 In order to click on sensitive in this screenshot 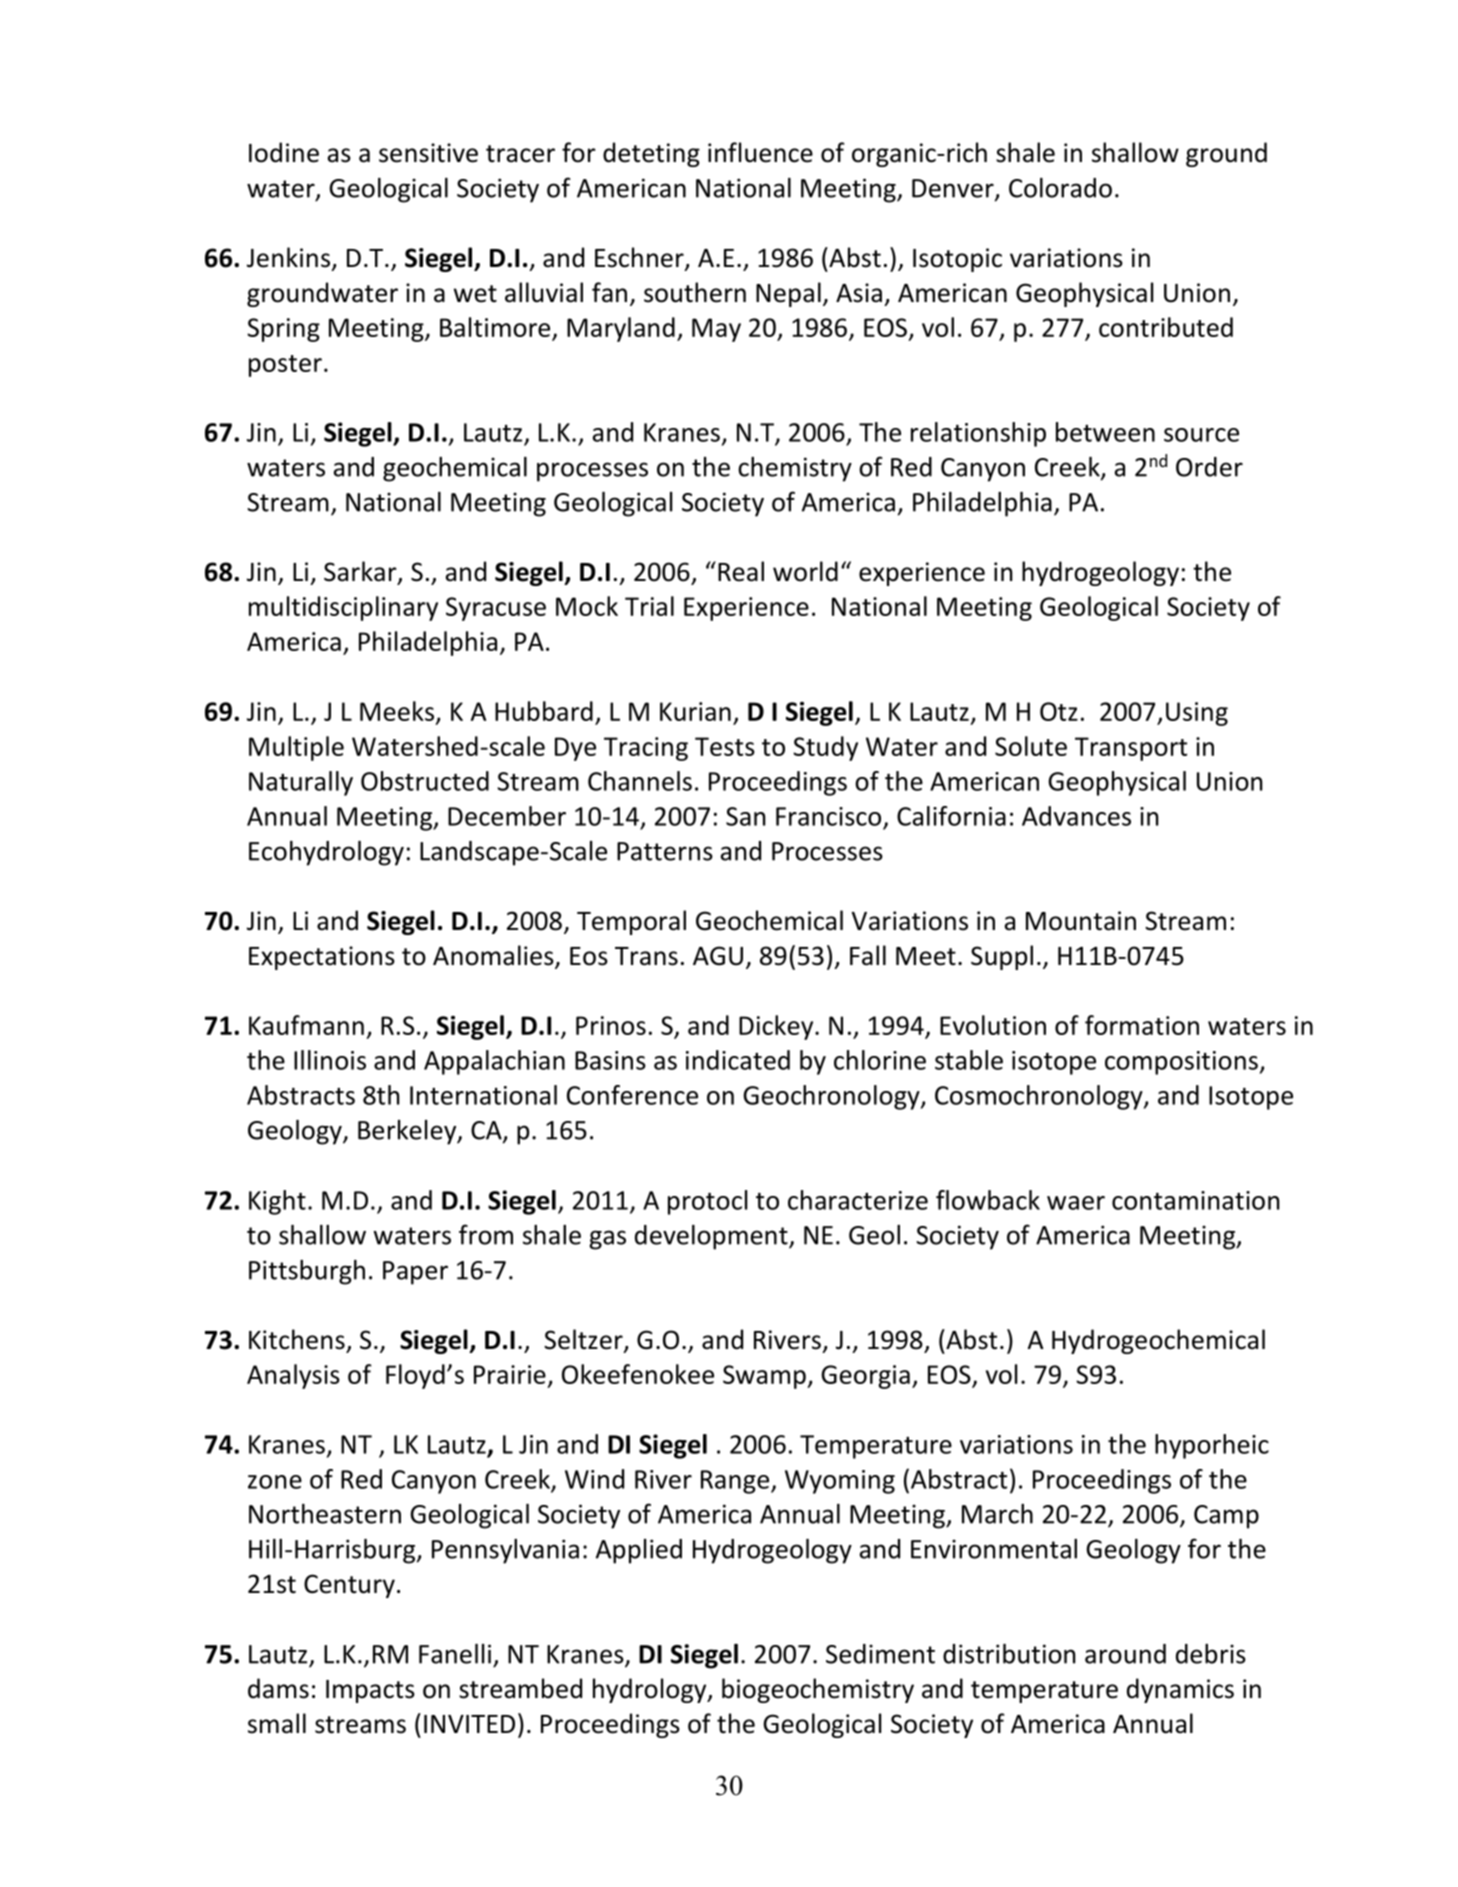, I will do `click(428, 153)`.
